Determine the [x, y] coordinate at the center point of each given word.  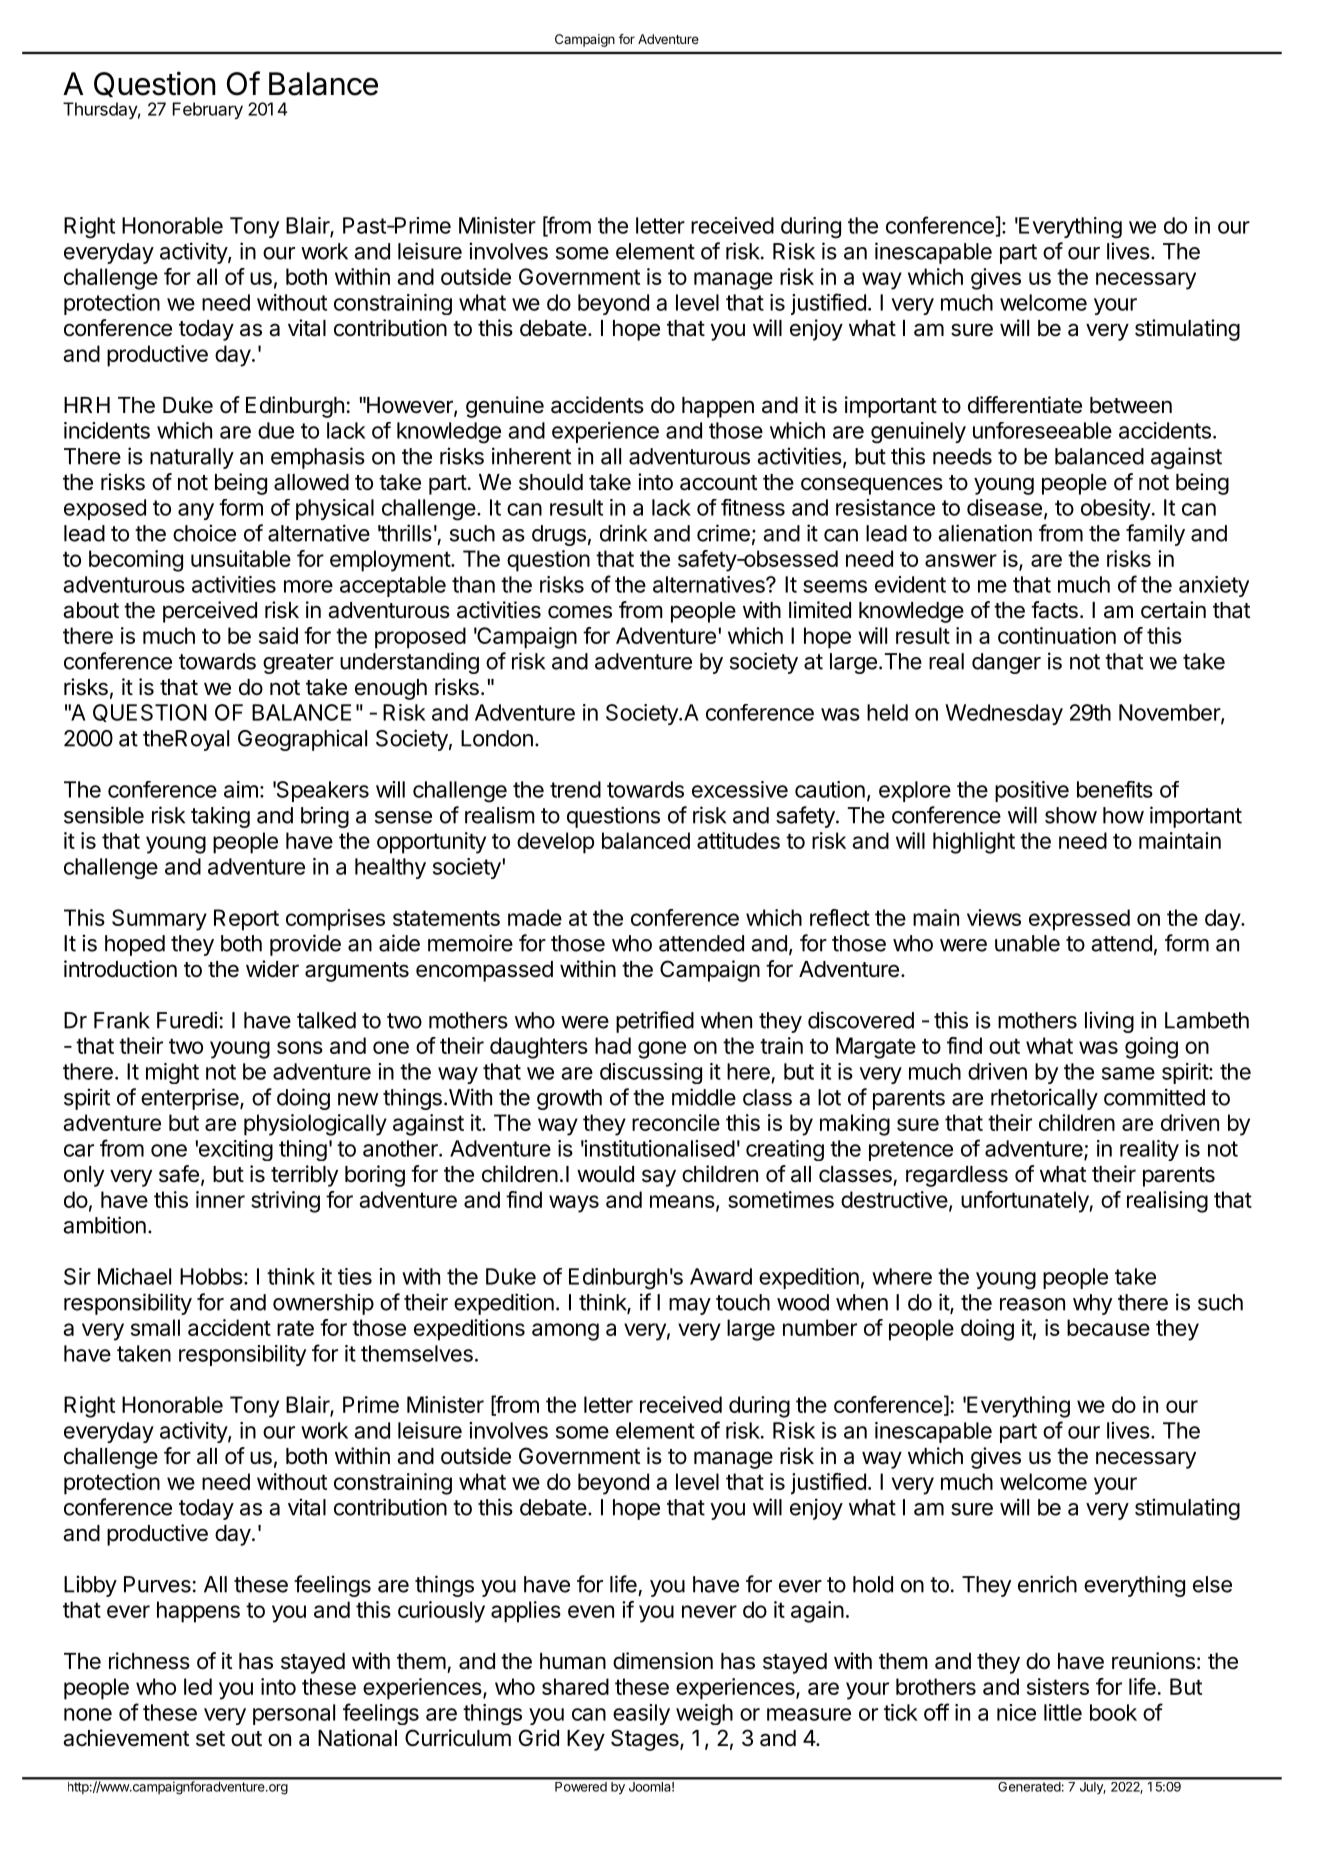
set [210, 1739]
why [1092, 1304]
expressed [1079, 920]
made [535, 917]
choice [204, 533]
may [690, 1306]
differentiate [1025, 405]
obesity [1116, 509]
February [208, 110]
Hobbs [211, 1276]
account [718, 483]
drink [623, 533]
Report [246, 920]
